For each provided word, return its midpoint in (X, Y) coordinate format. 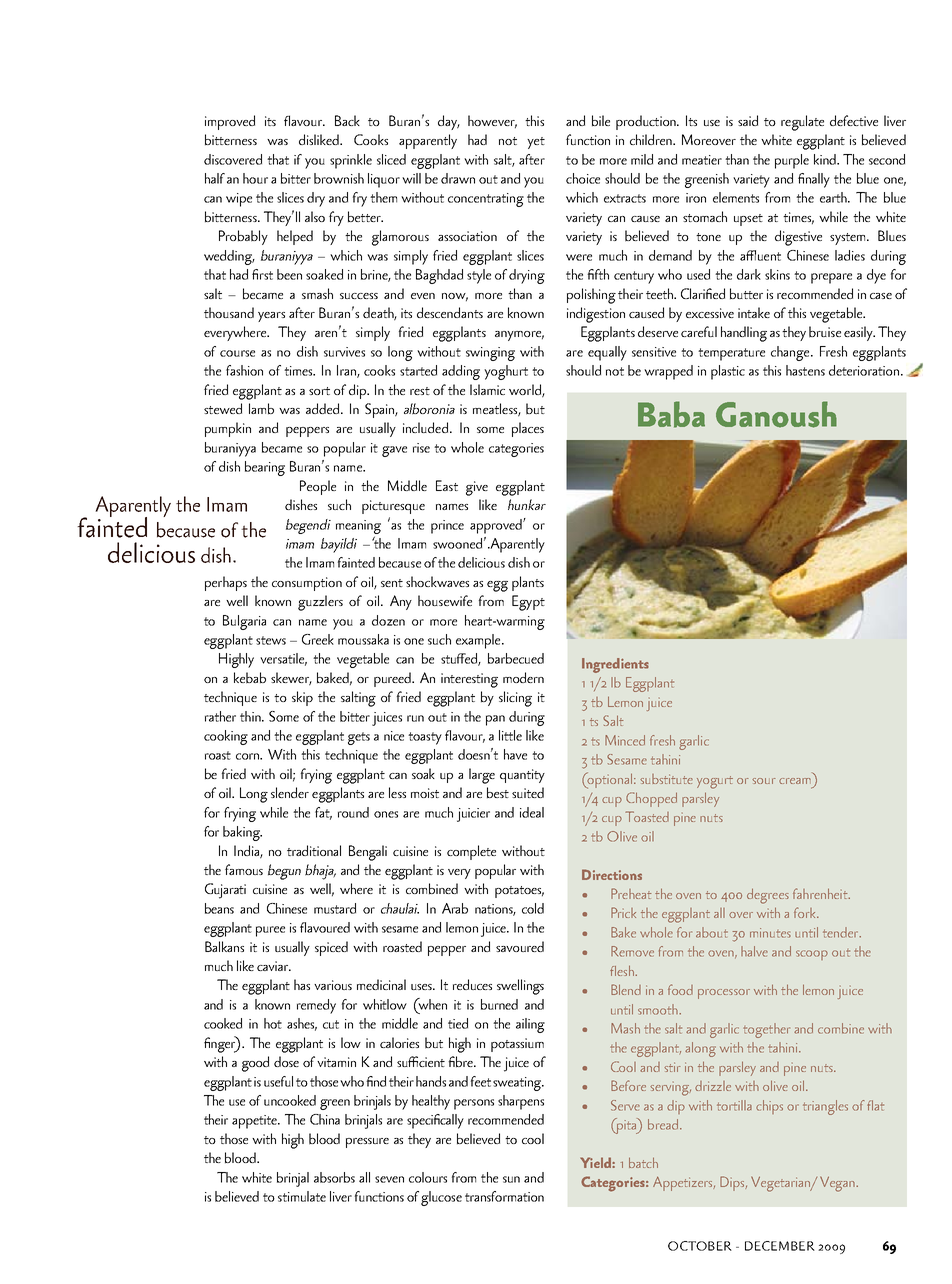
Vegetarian (782, 1184)
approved (497, 526)
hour (255, 178)
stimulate (302, 1196)
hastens (805, 370)
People (318, 487)
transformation (504, 1196)
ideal (532, 812)
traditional (314, 850)
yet (536, 143)
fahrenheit (821, 893)
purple (792, 161)
